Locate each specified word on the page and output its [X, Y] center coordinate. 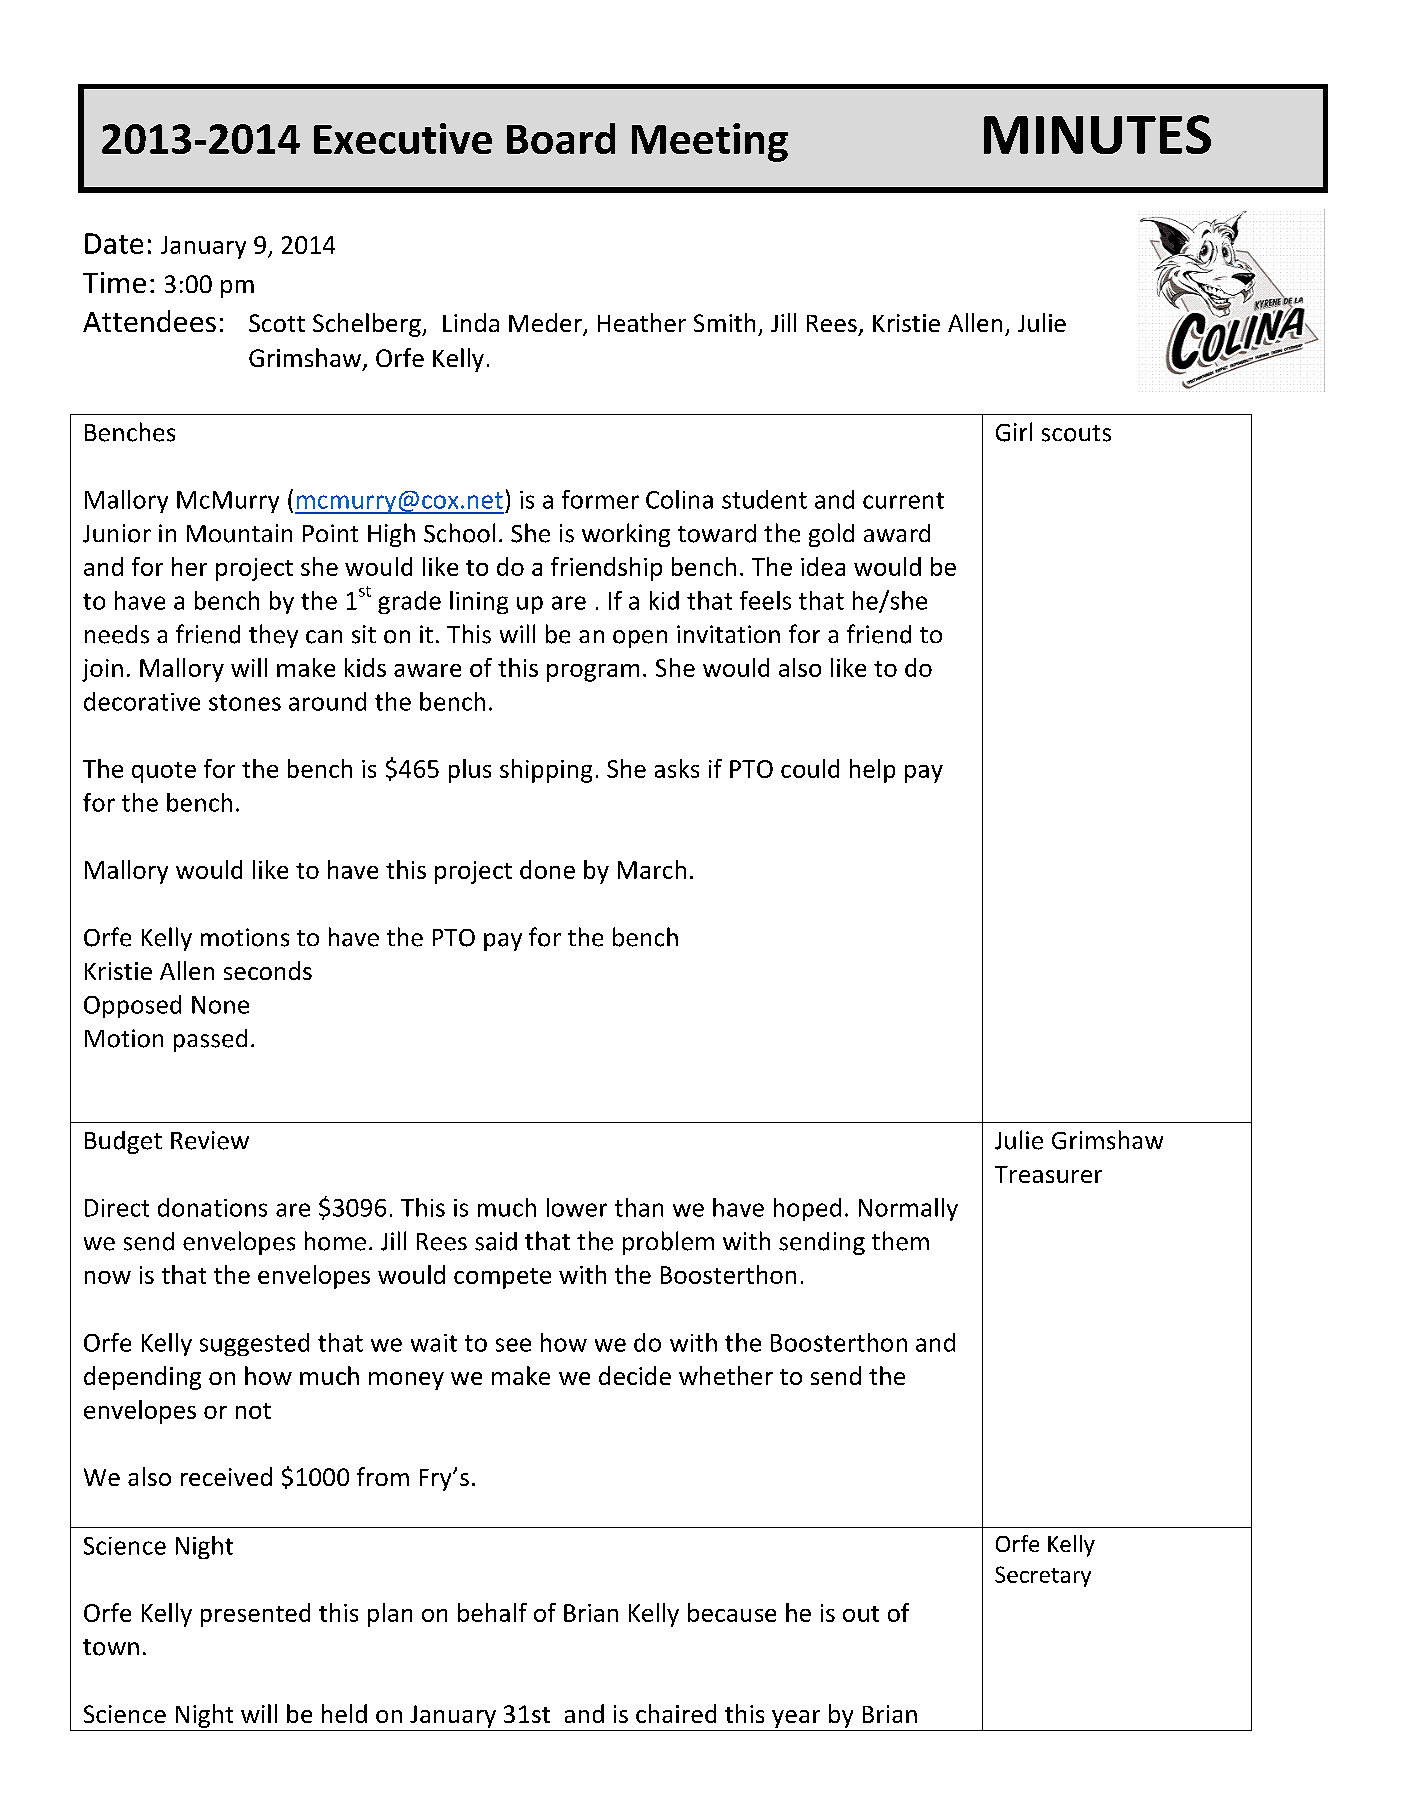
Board [561, 138]
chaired [676, 1713]
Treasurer [1048, 1174]
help [872, 771]
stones [245, 702]
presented [255, 1615]
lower [577, 1207]
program [593, 673]
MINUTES [1097, 134]
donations [212, 1207]
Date [114, 243]
